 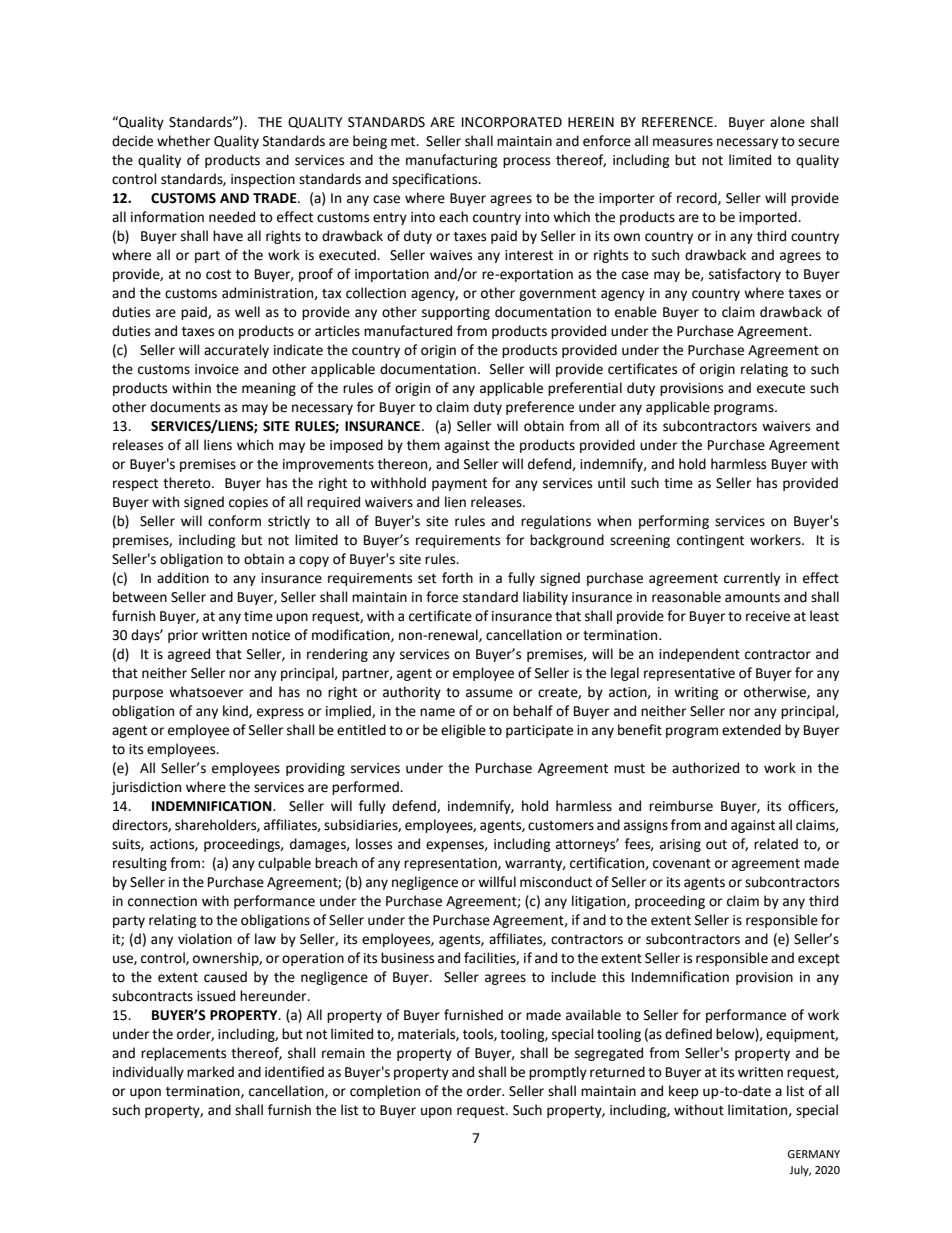 I want to click on measures, so click(x=683, y=142).
